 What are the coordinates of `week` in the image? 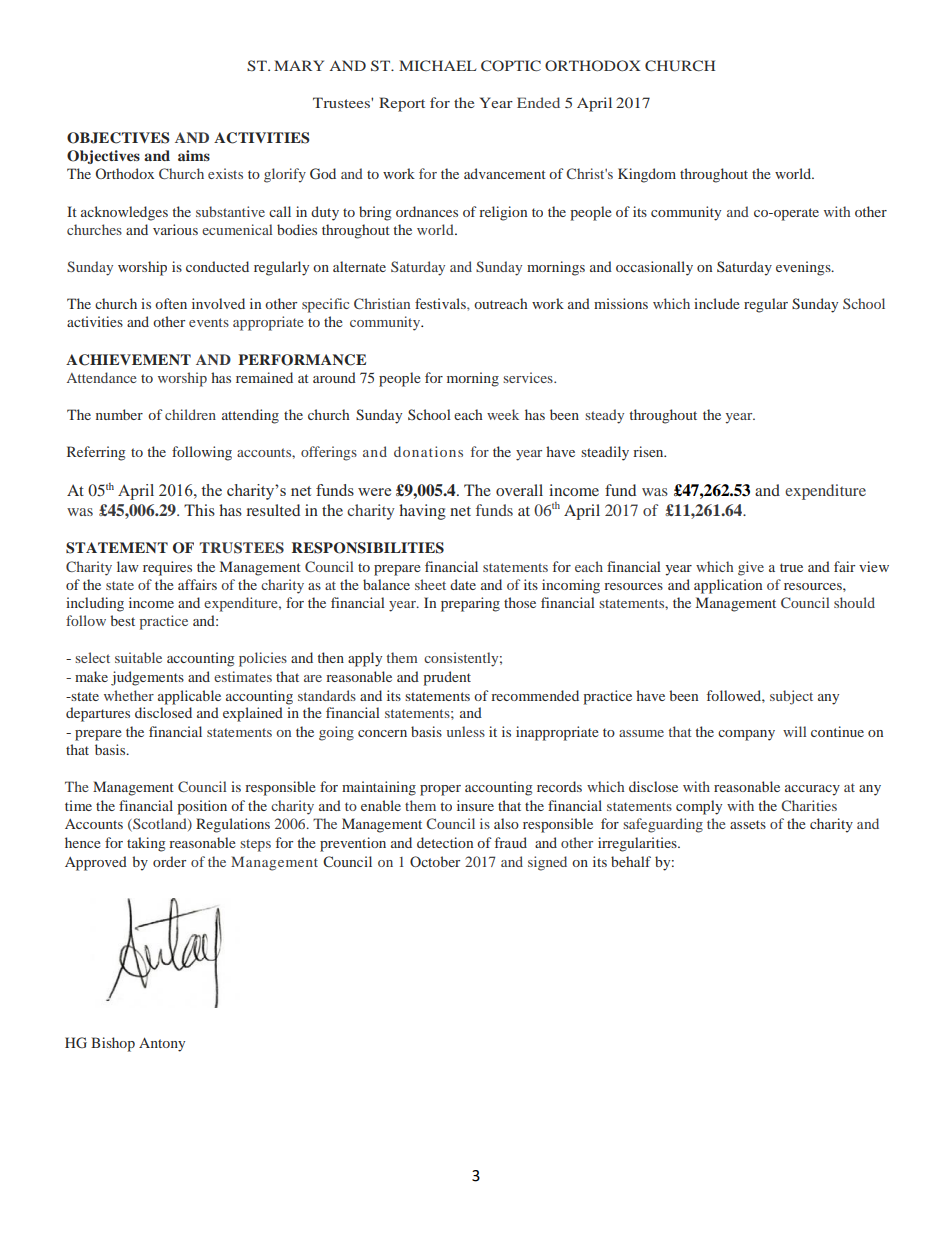 It's located at (503, 414).
